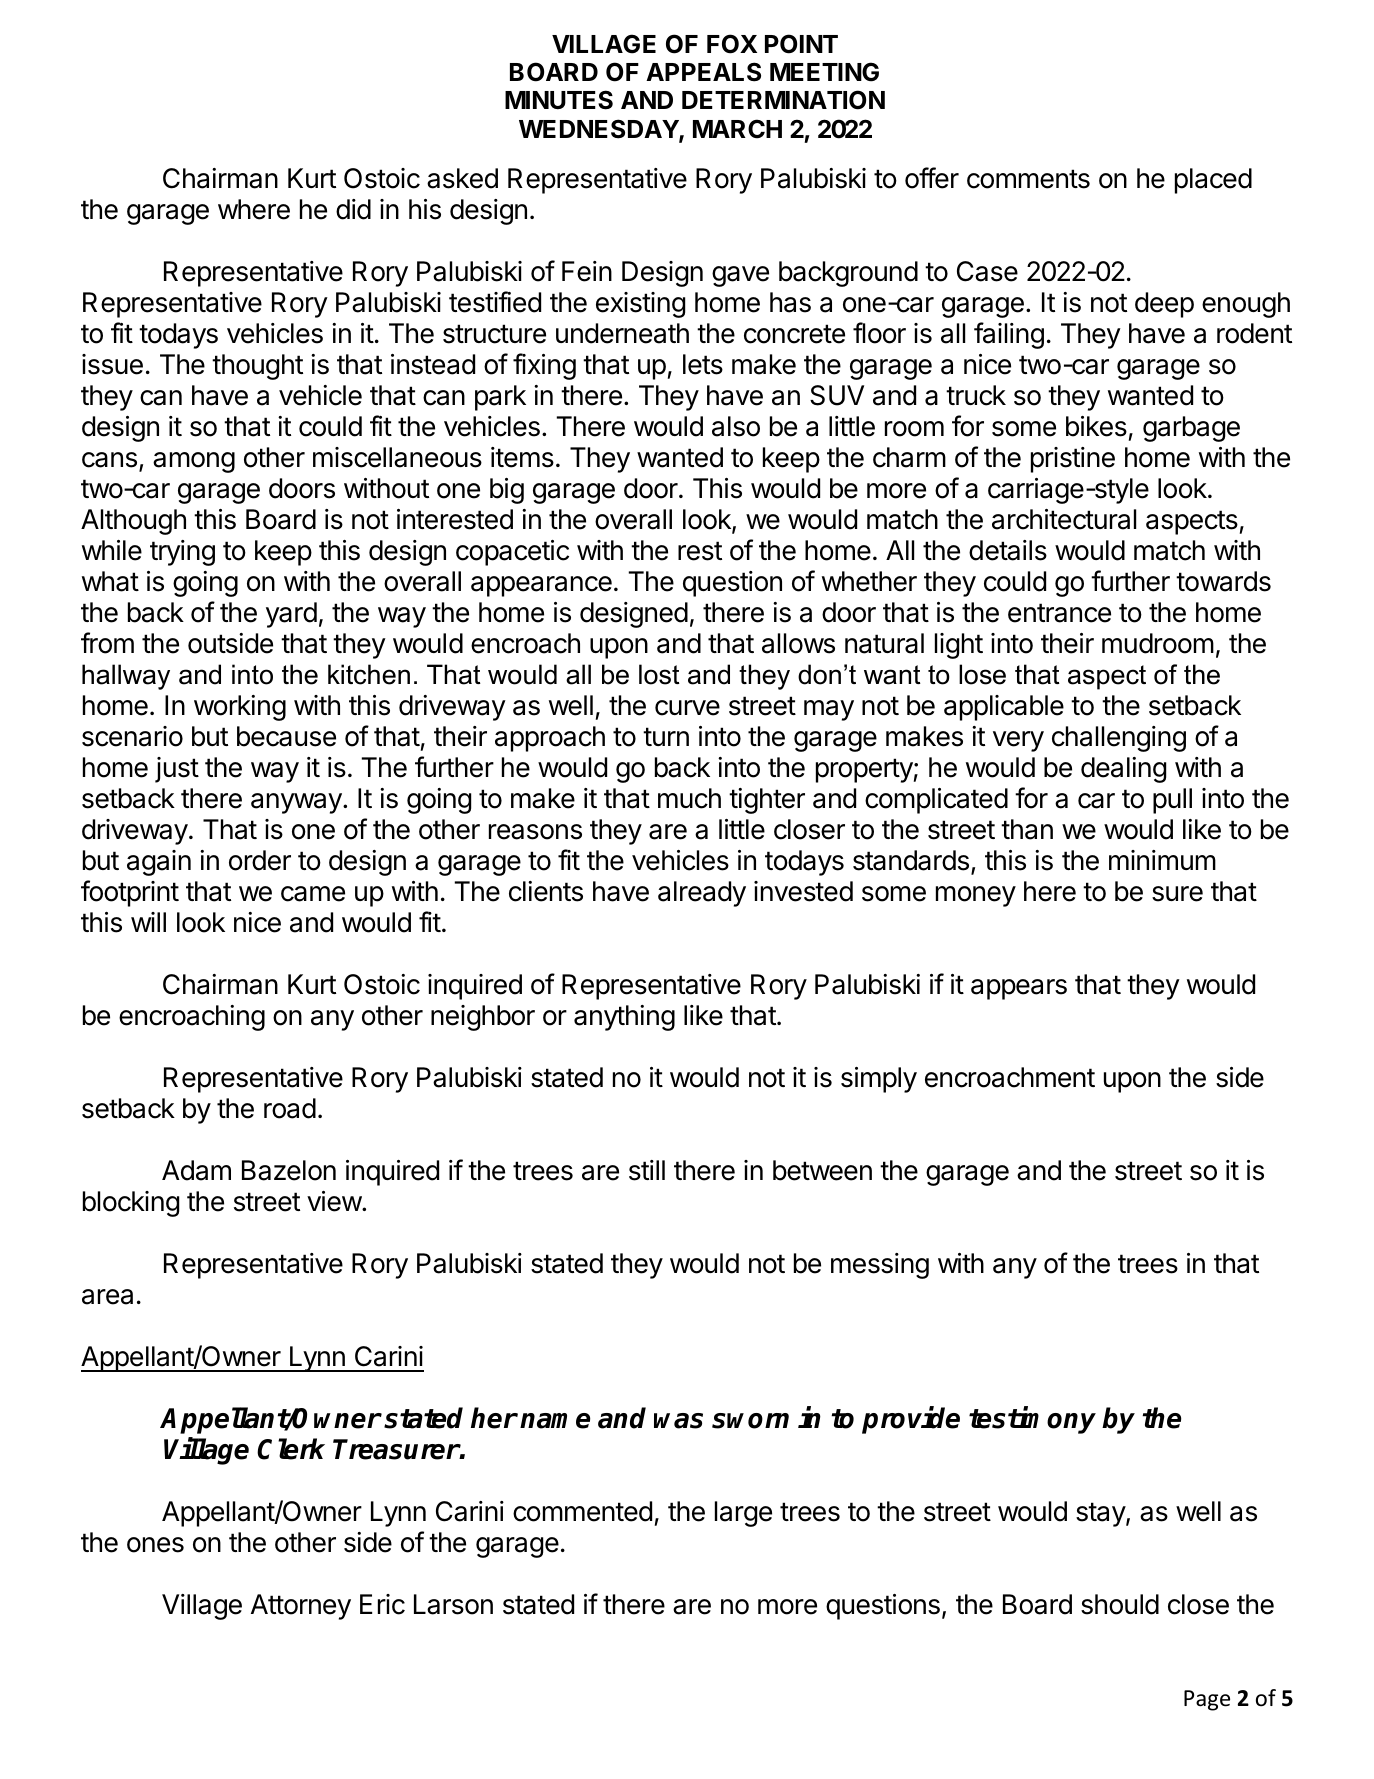 The height and width of the screenshot is (1779, 1374). Describe the element at coordinates (1120, 1604) in the screenshot. I see `should` at that location.
